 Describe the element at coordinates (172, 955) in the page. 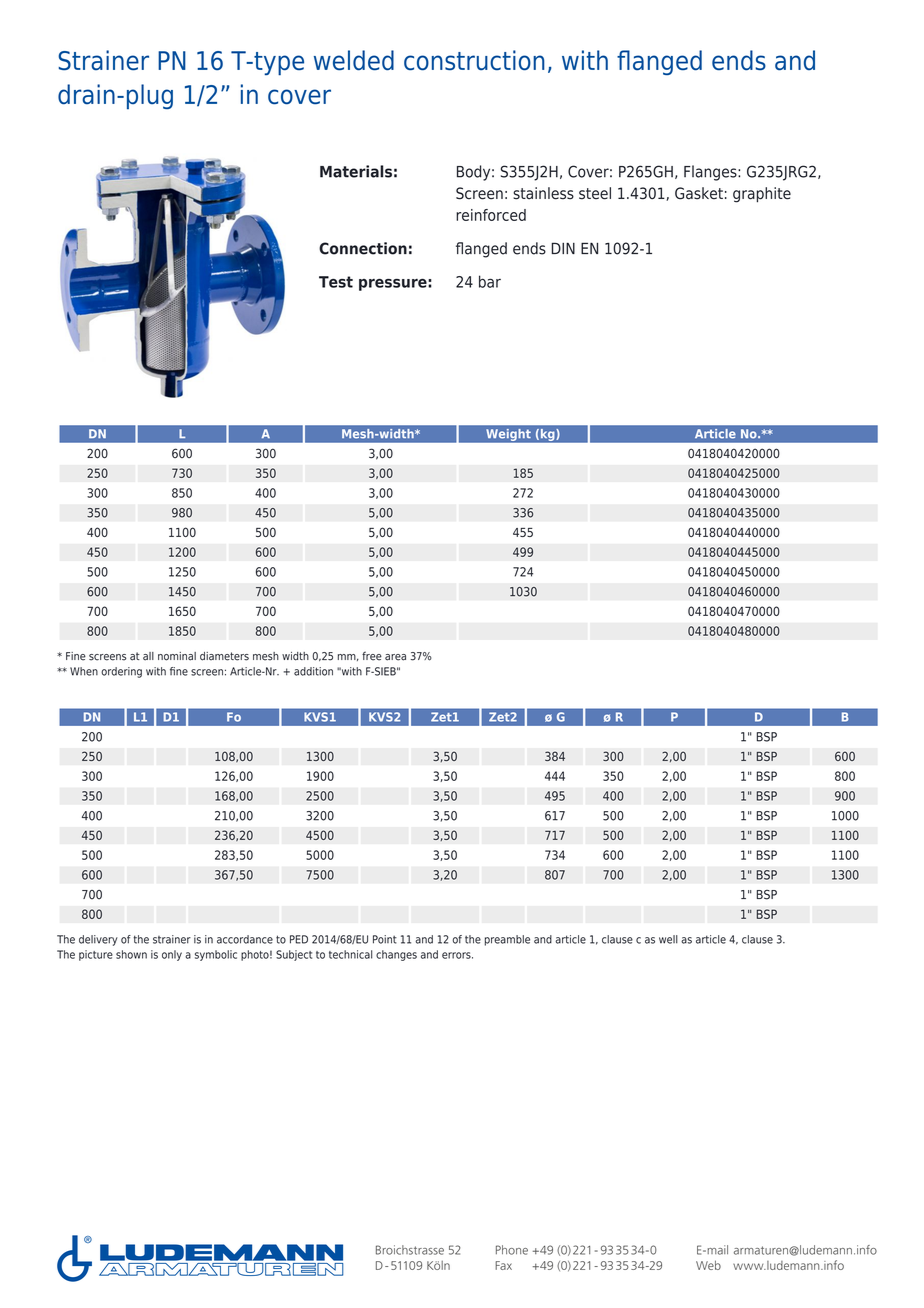

I see `only` at that location.
